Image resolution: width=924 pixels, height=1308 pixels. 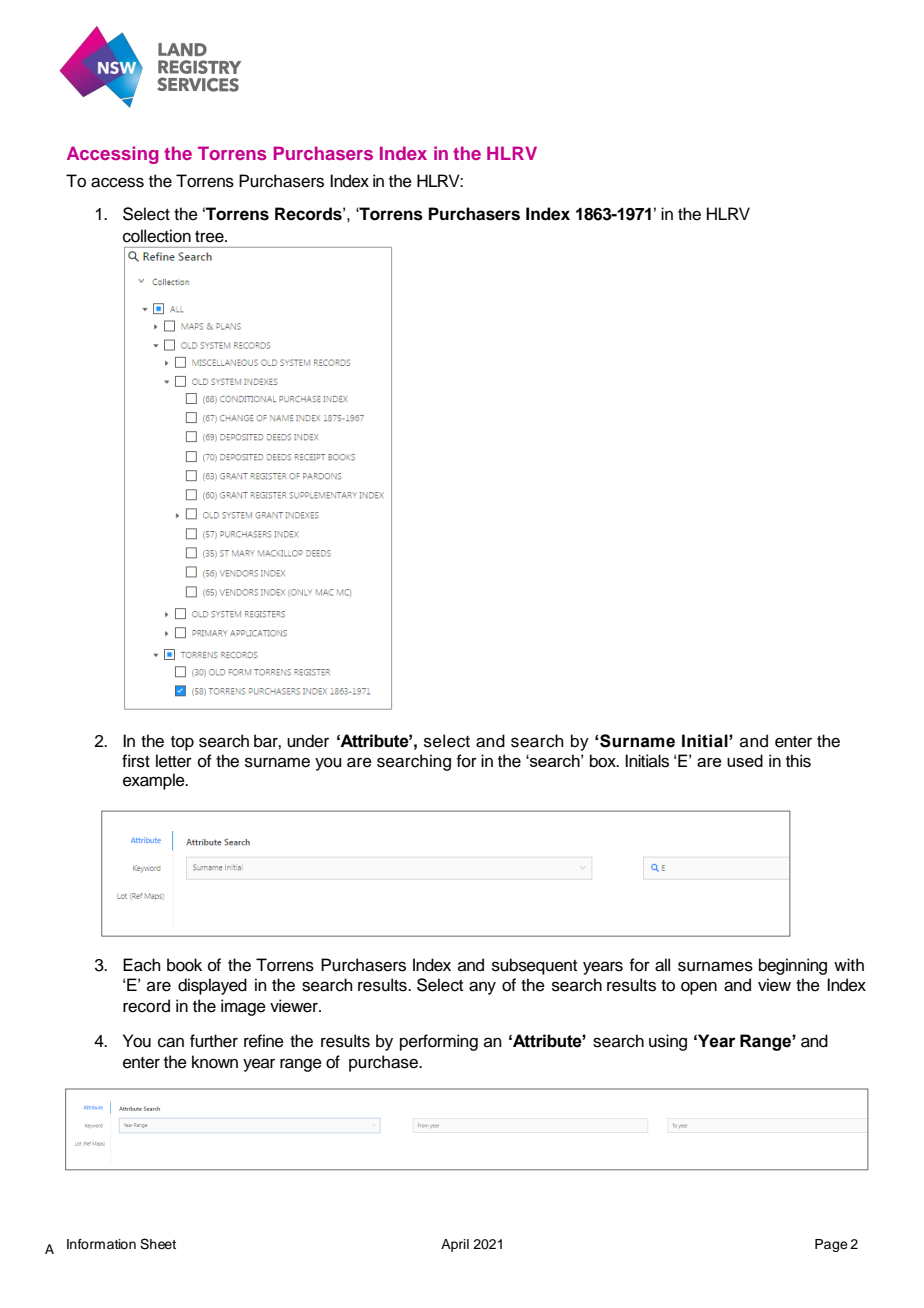 I want to click on Sheet, so click(x=158, y=1244).
